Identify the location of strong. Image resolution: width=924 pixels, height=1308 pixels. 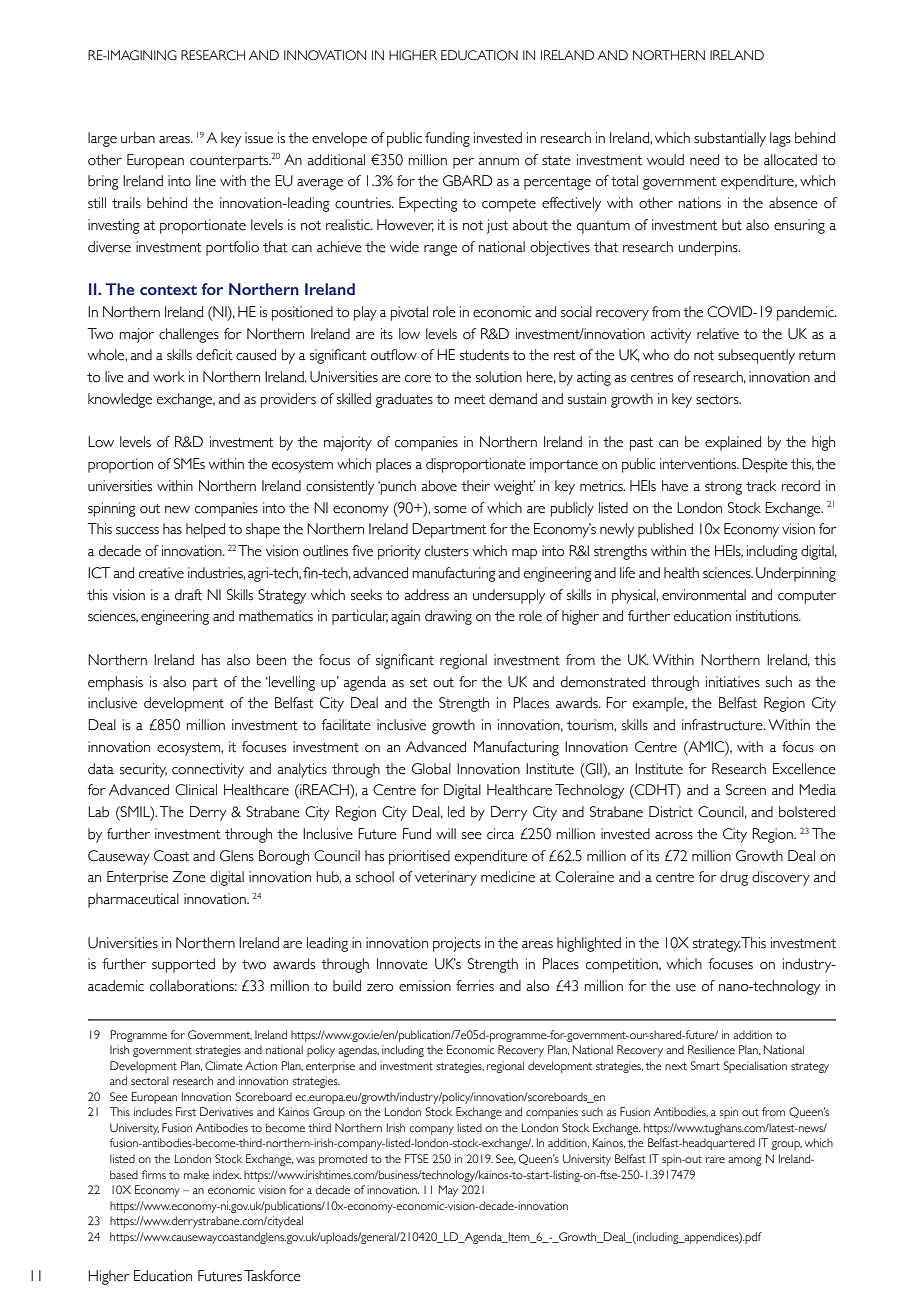
(723, 488).
